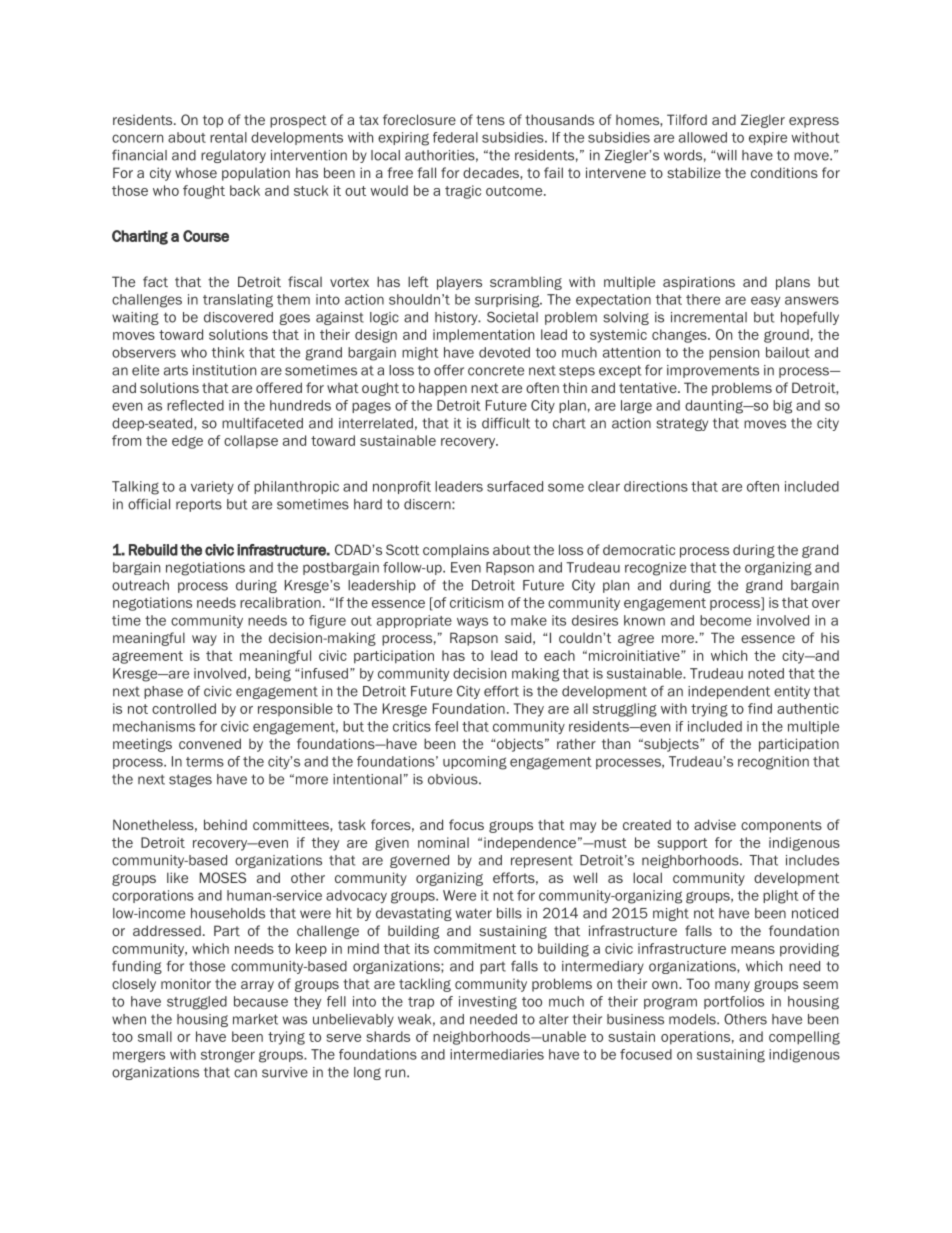 The width and height of the screenshot is (952, 1233). I want to click on expire, so click(768, 138).
